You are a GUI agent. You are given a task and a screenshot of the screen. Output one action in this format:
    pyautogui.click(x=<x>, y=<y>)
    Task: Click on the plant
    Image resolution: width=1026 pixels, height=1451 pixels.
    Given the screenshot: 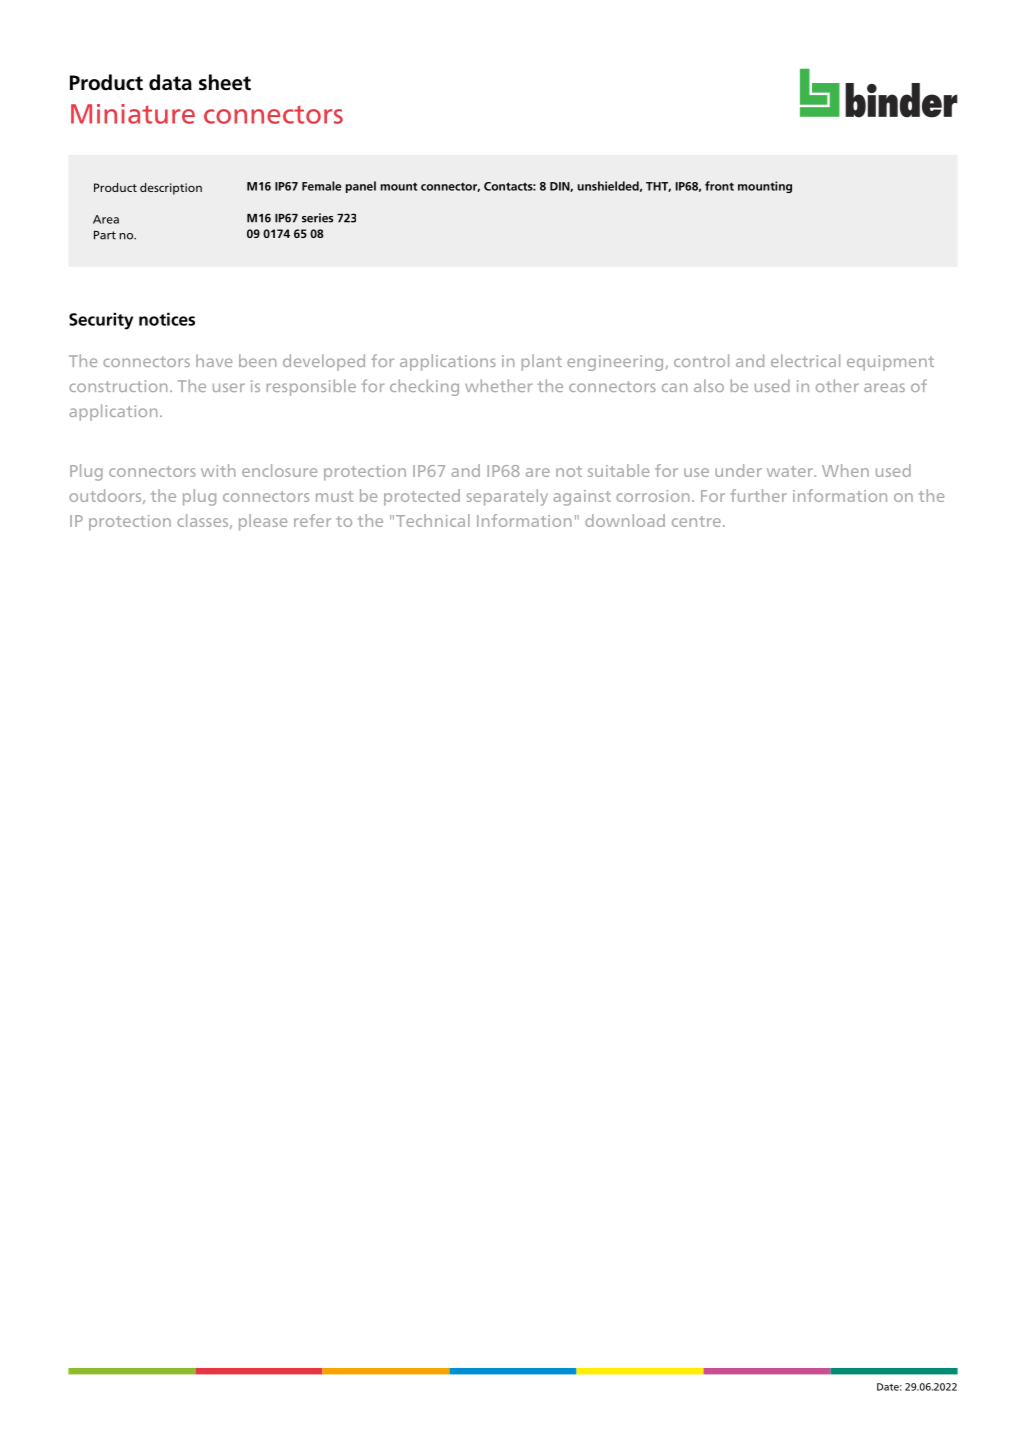 What is the action you would take?
    pyautogui.click(x=542, y=362)
